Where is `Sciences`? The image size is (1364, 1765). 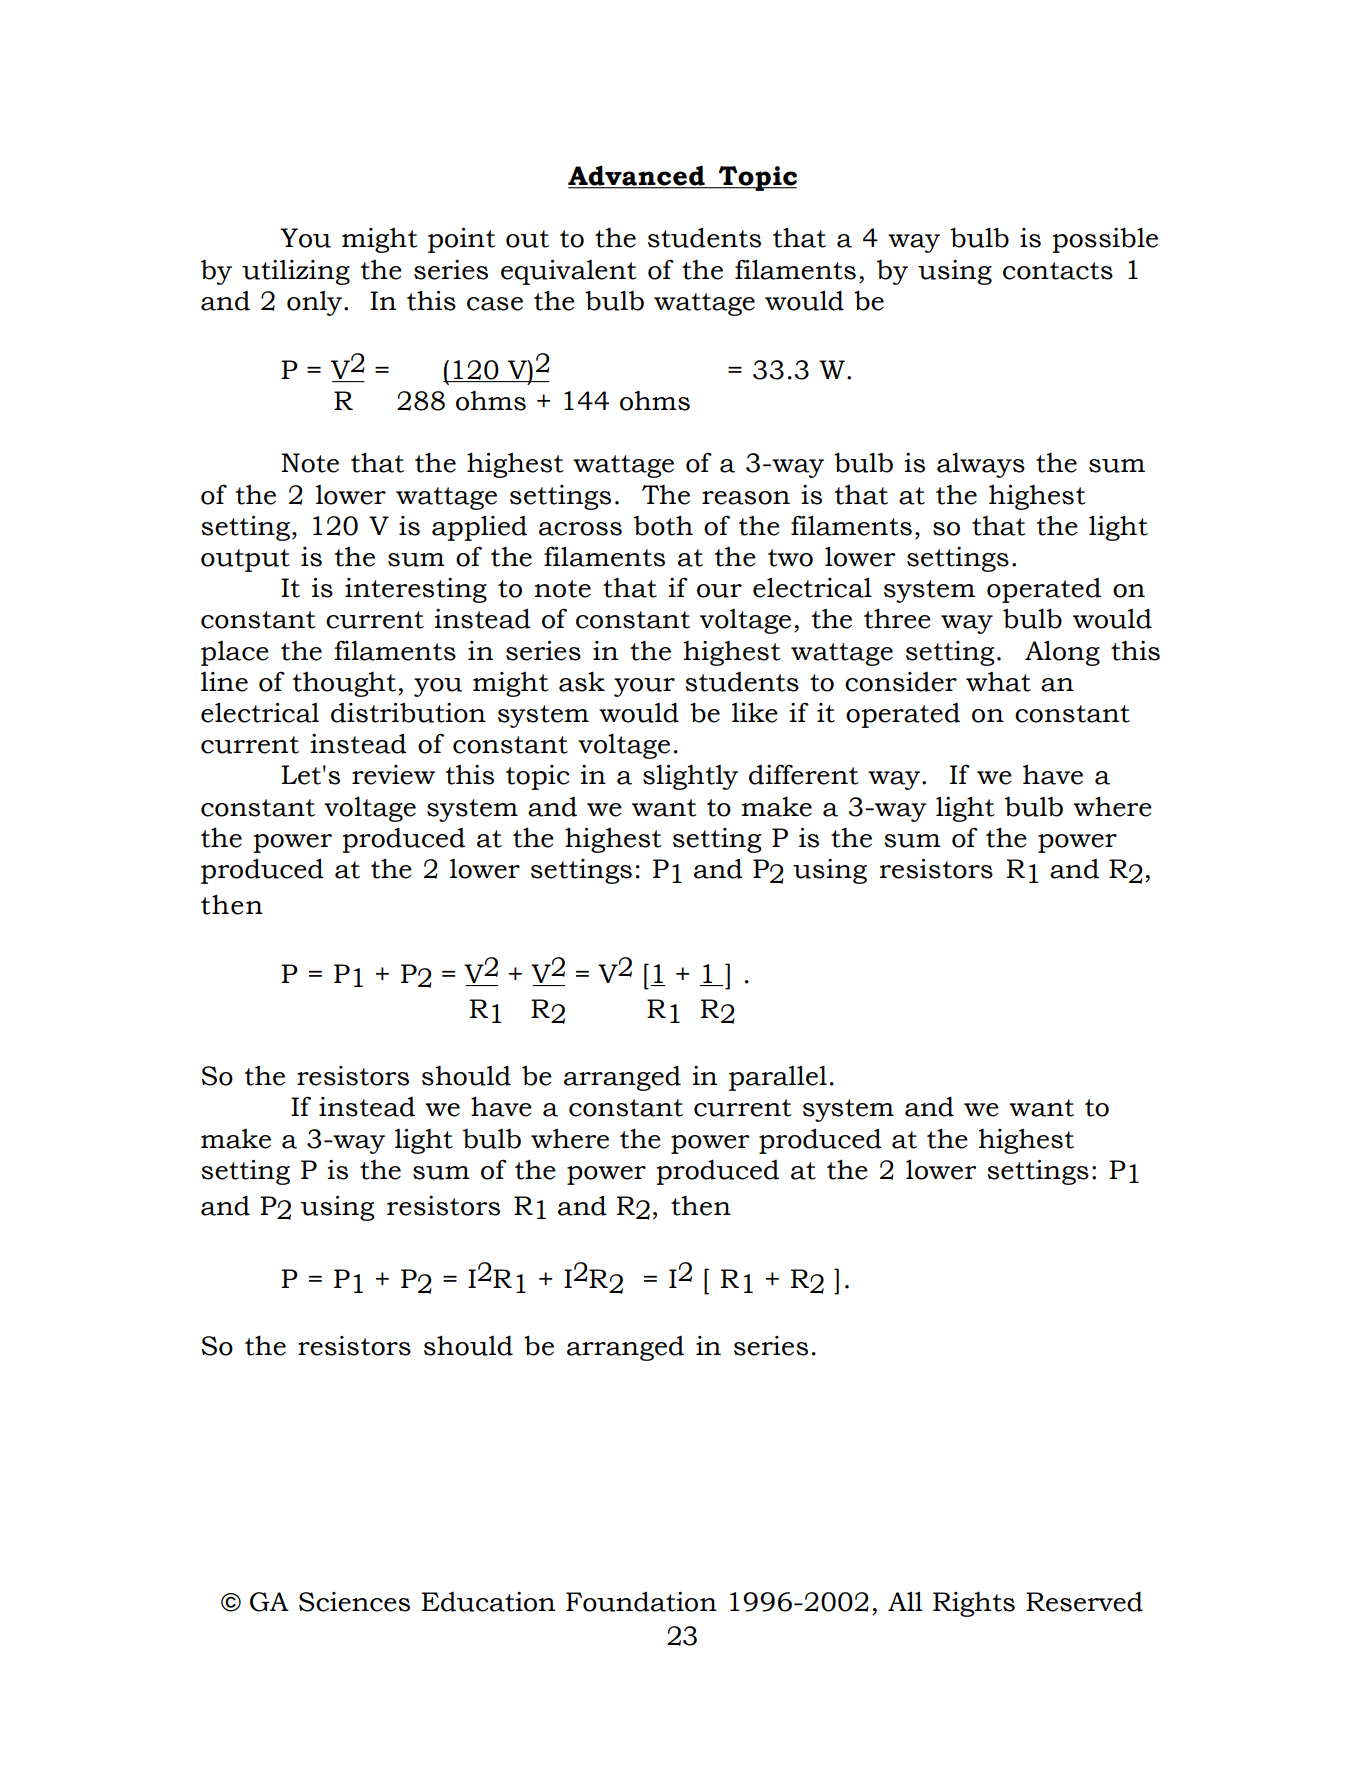
Sciences is located at coordinates (354, 1602).
